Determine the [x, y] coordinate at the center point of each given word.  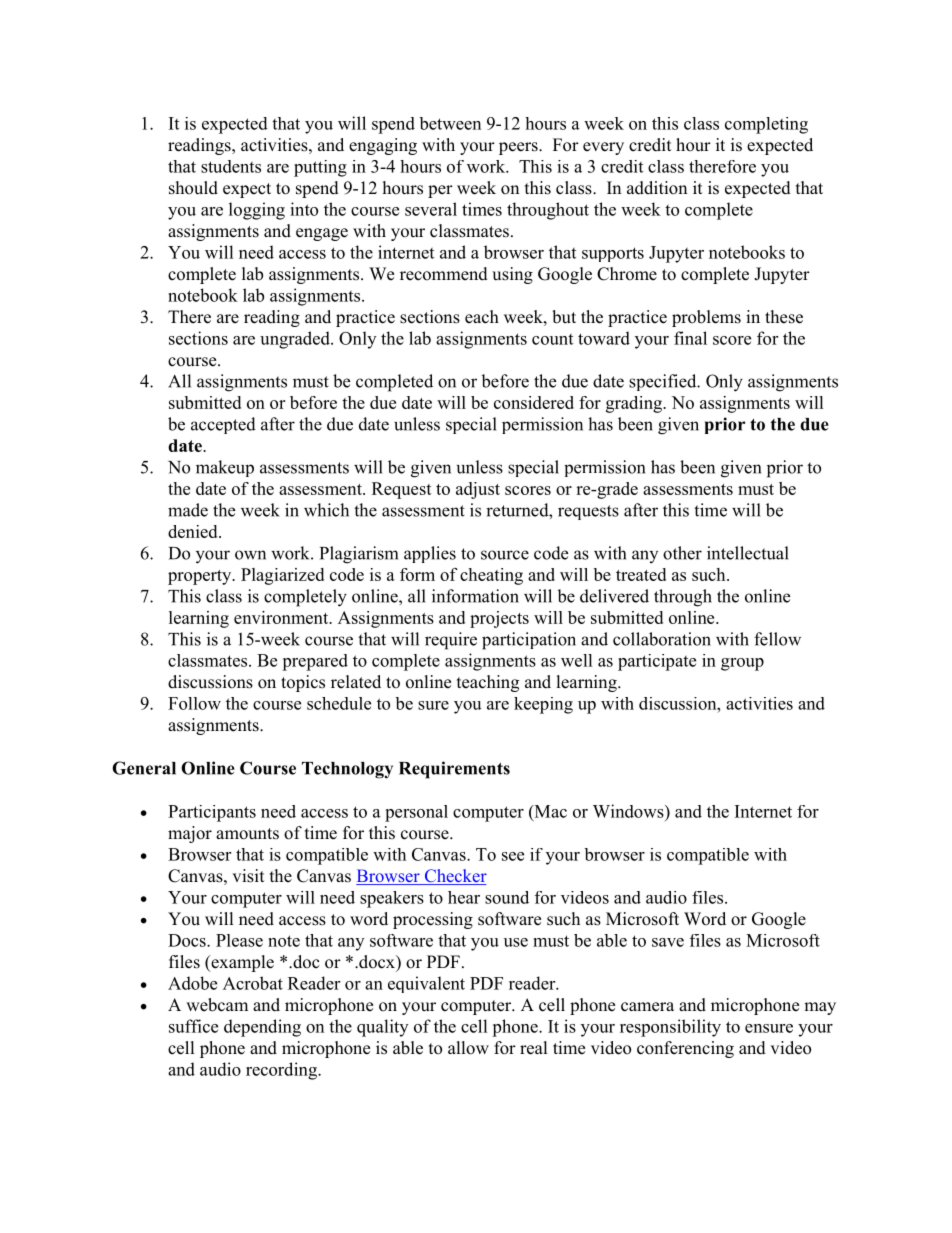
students [231, 166]
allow [468, 1048]
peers [519, 148]
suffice [193, 1026]
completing [766, 125]
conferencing [685, 1049]
